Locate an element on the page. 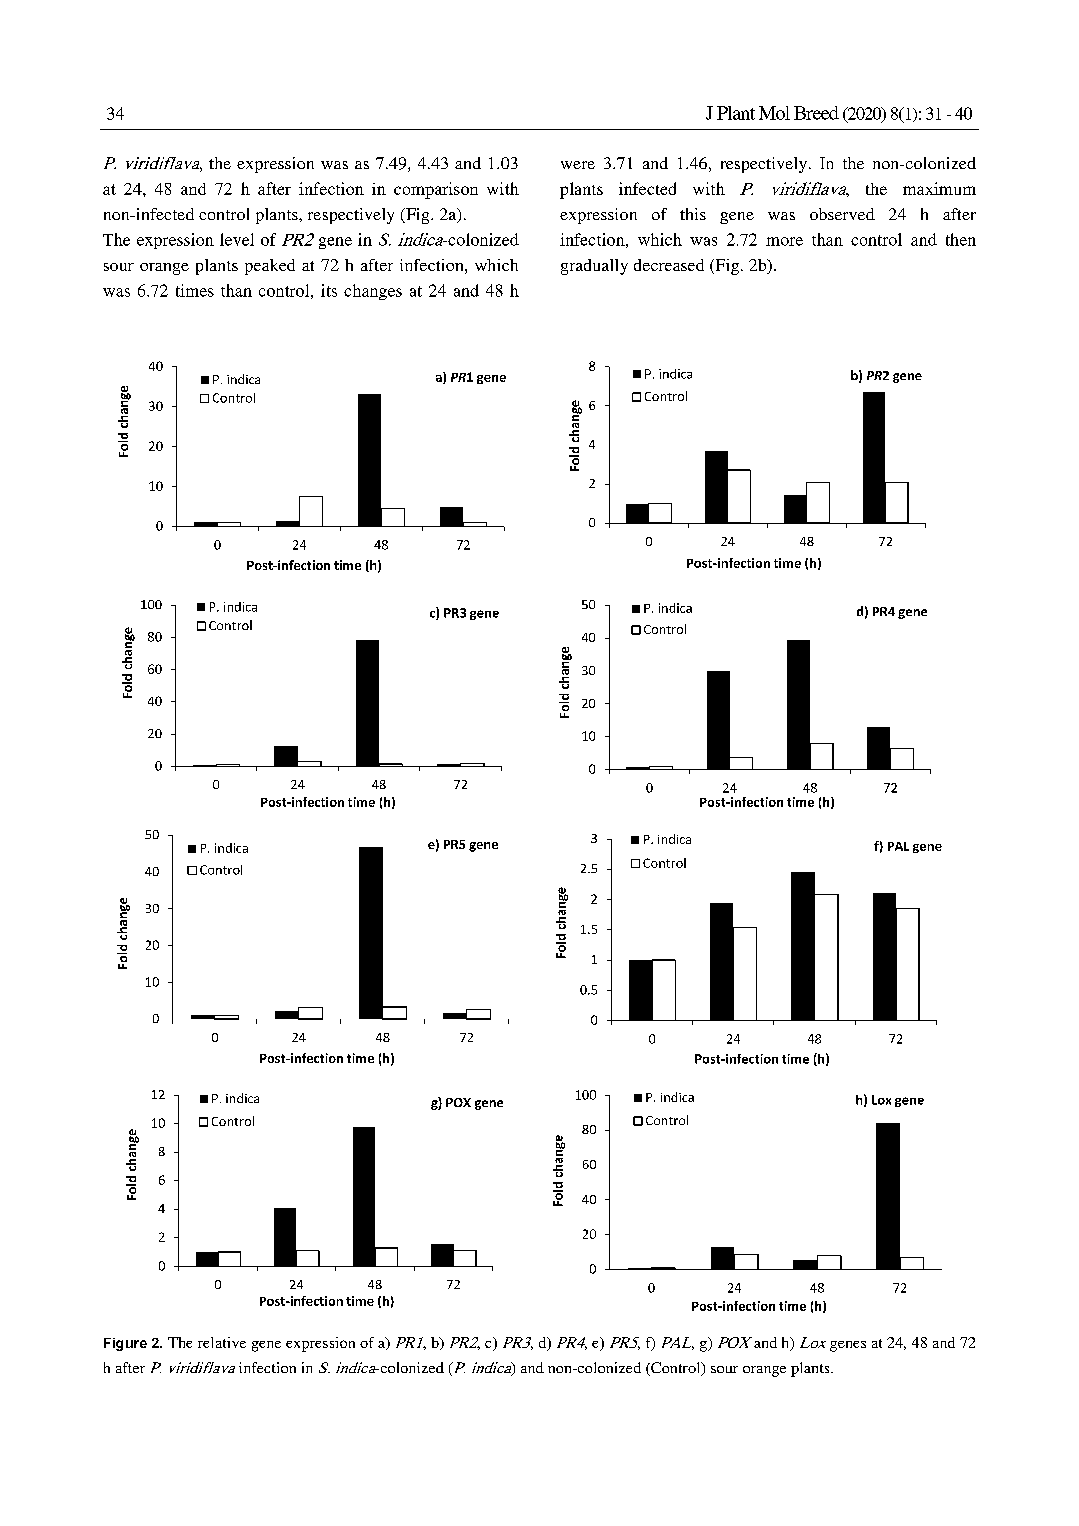  were is located at coordinates (578, 165).
